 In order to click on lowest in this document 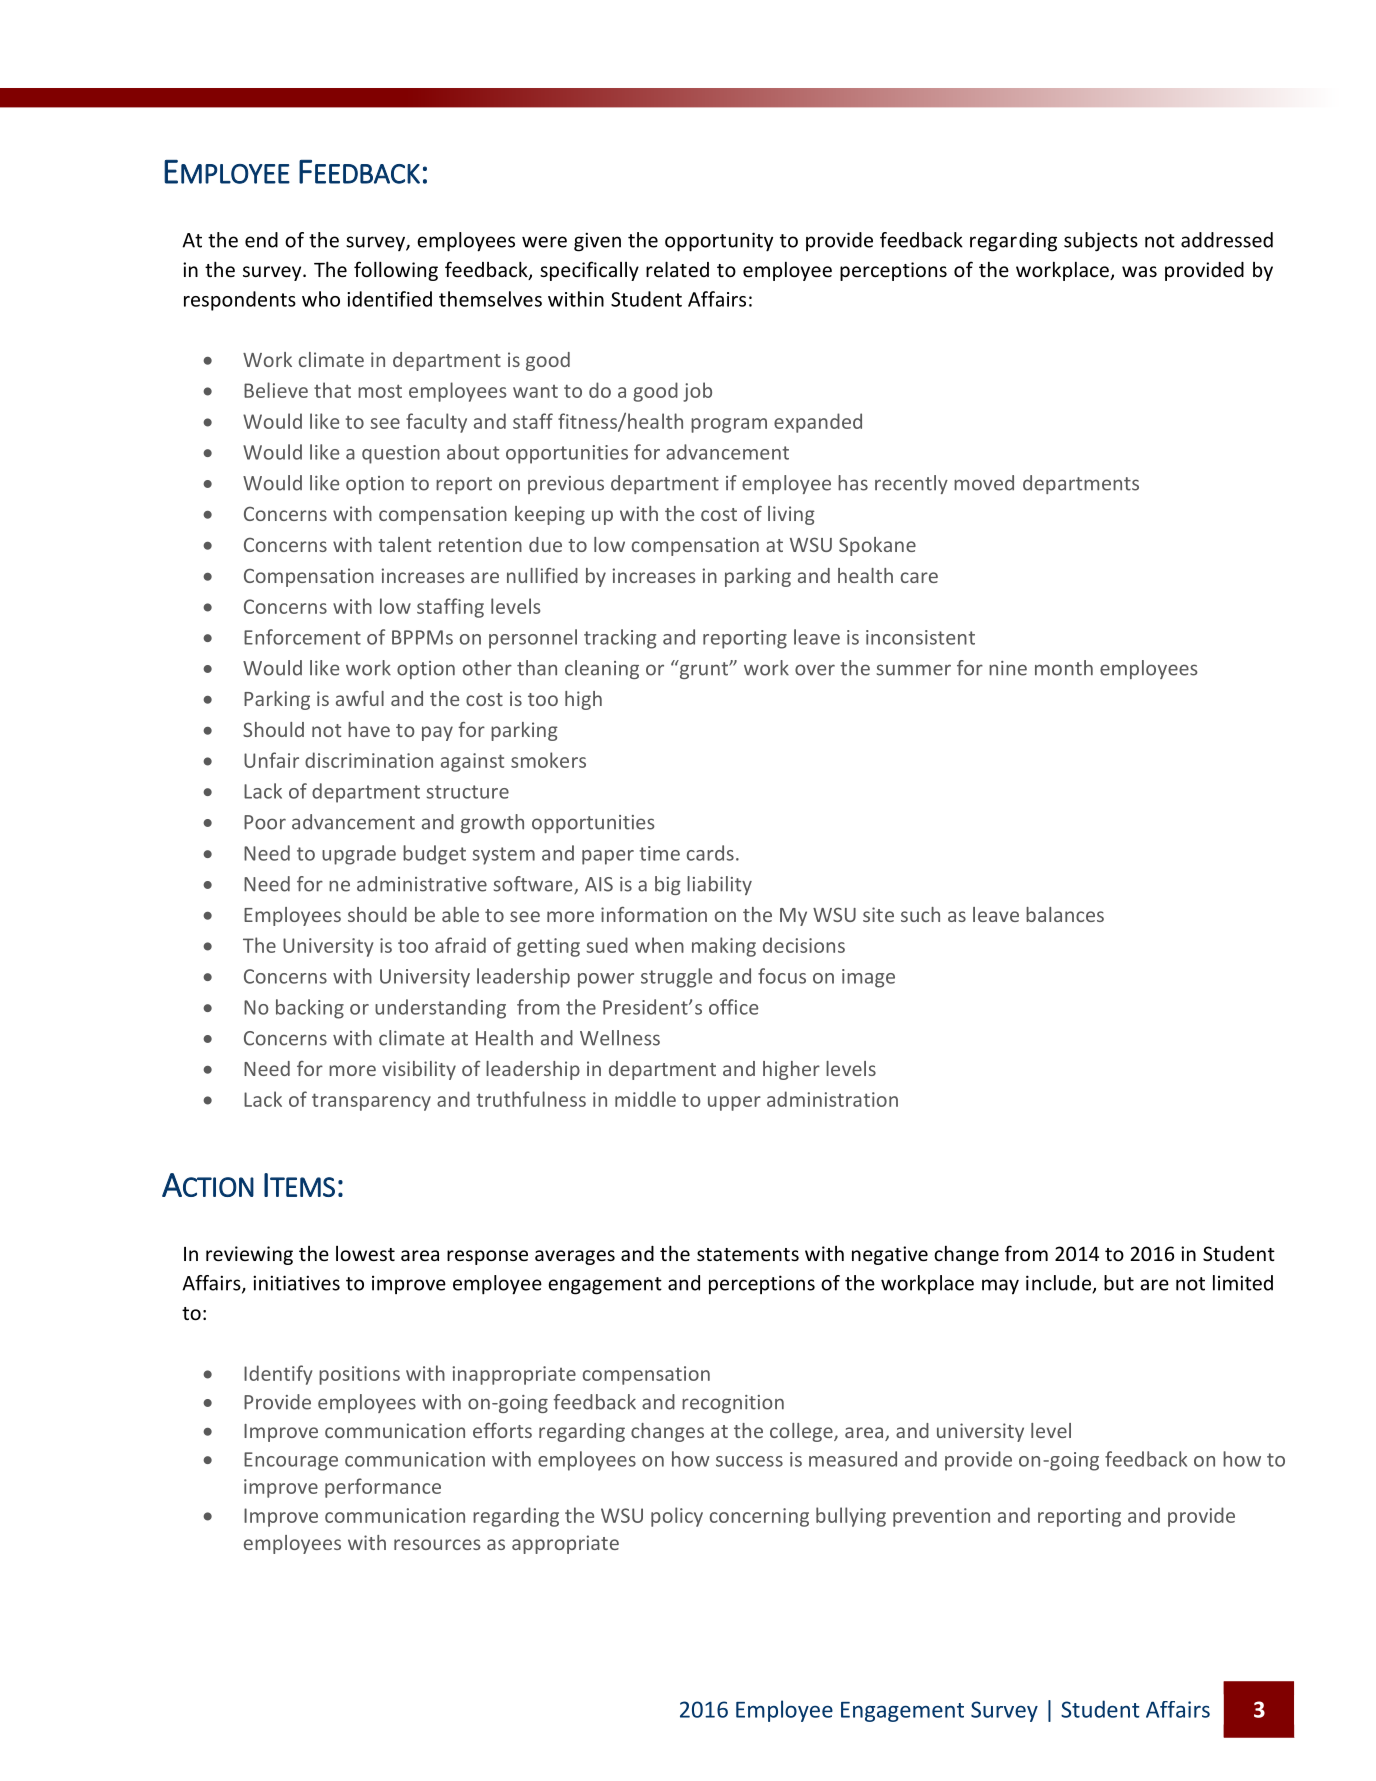, I will do `click(365, 1253)`.
